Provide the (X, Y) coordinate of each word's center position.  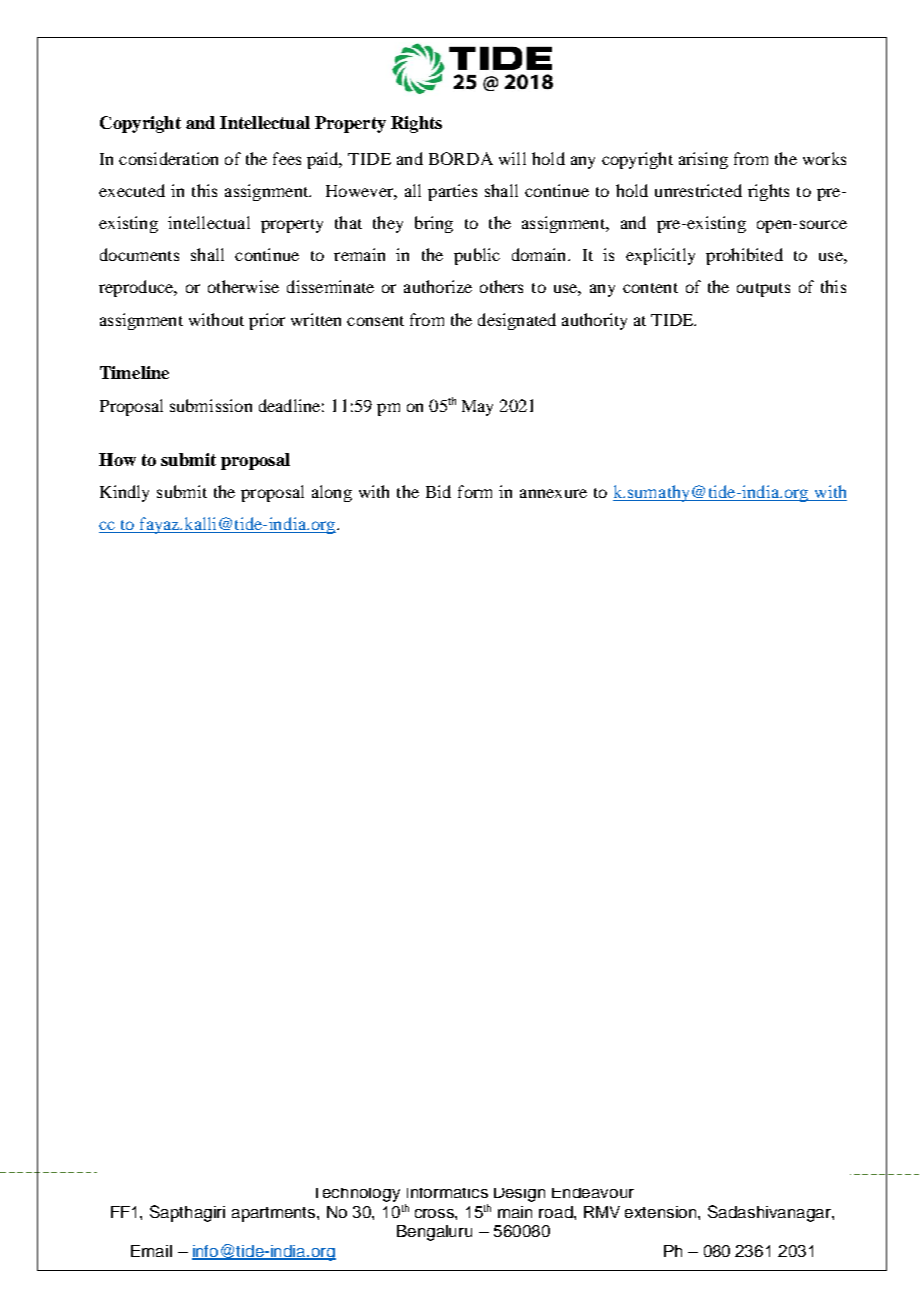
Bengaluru (434, 1233)
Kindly (124, 493)
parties (452, 192)
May (477, 408)
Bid (438, 491)
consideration (168, 158)
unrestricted (698, 190)
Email (151, 1251)
